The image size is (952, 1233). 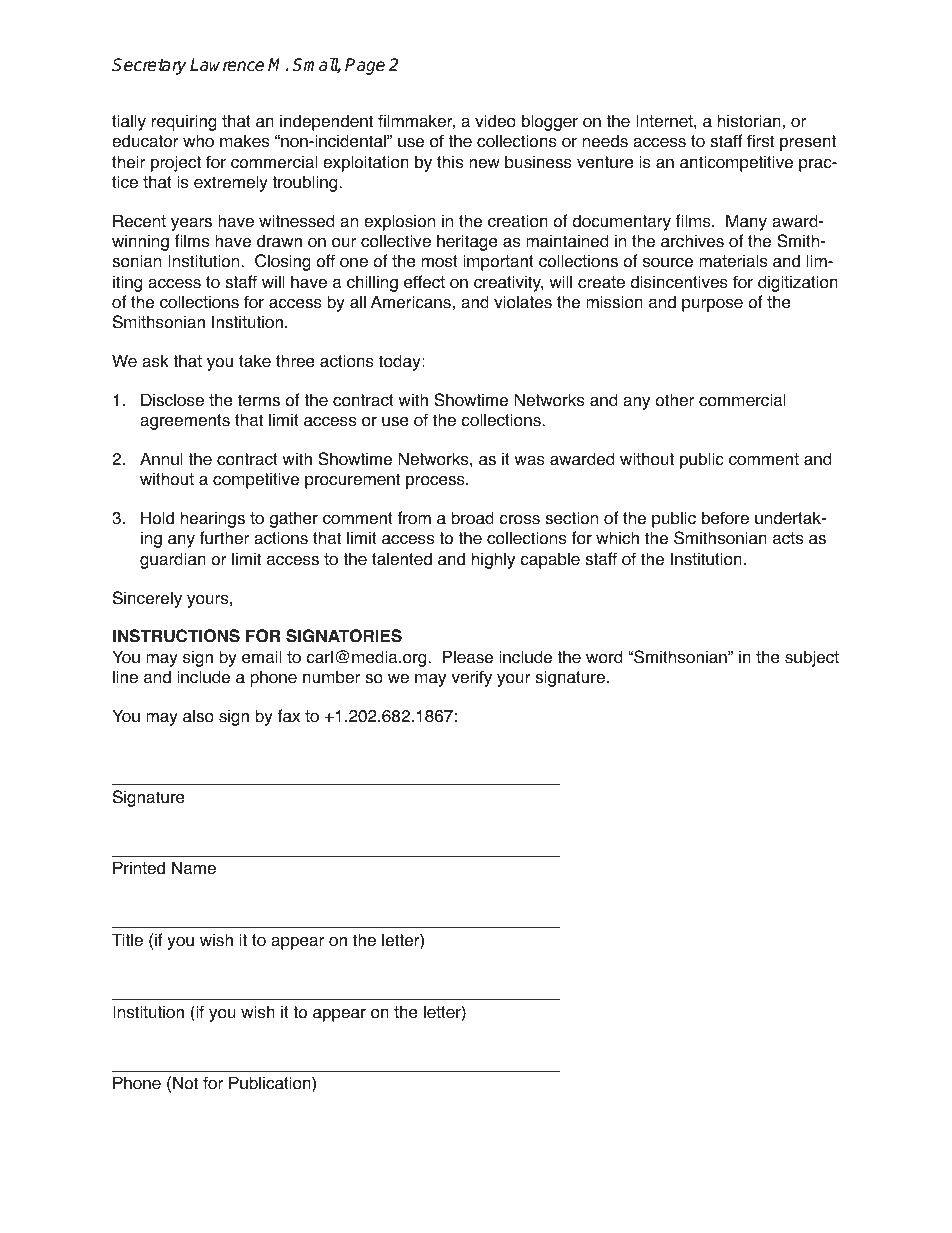 What do you see at coordinates (255, 361) in the page?
I see `take` at bounding box center [255, 361].
